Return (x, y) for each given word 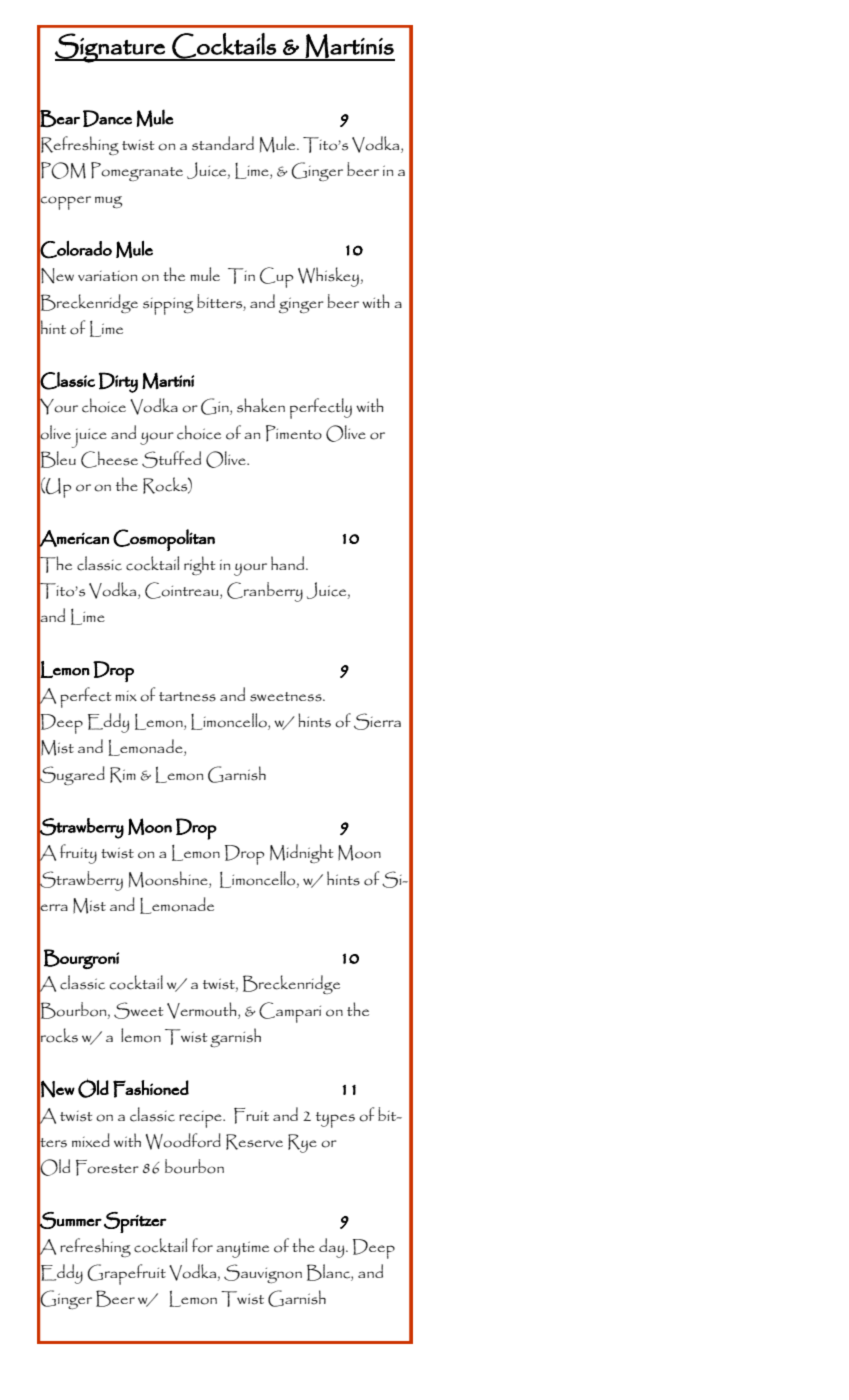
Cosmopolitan (164, 540)
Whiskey (328, 277)
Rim (123, 775)
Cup (276, 277)
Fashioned (151, 1089)
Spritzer (135, 1222)
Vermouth (203, 1010)
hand (289, 563)
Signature (111, 48)
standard (223, 143)
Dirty (118, 382)
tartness (187, 697)
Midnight (301, 853)
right (199, 565)
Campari (290, 1012)
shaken (261, 405)
